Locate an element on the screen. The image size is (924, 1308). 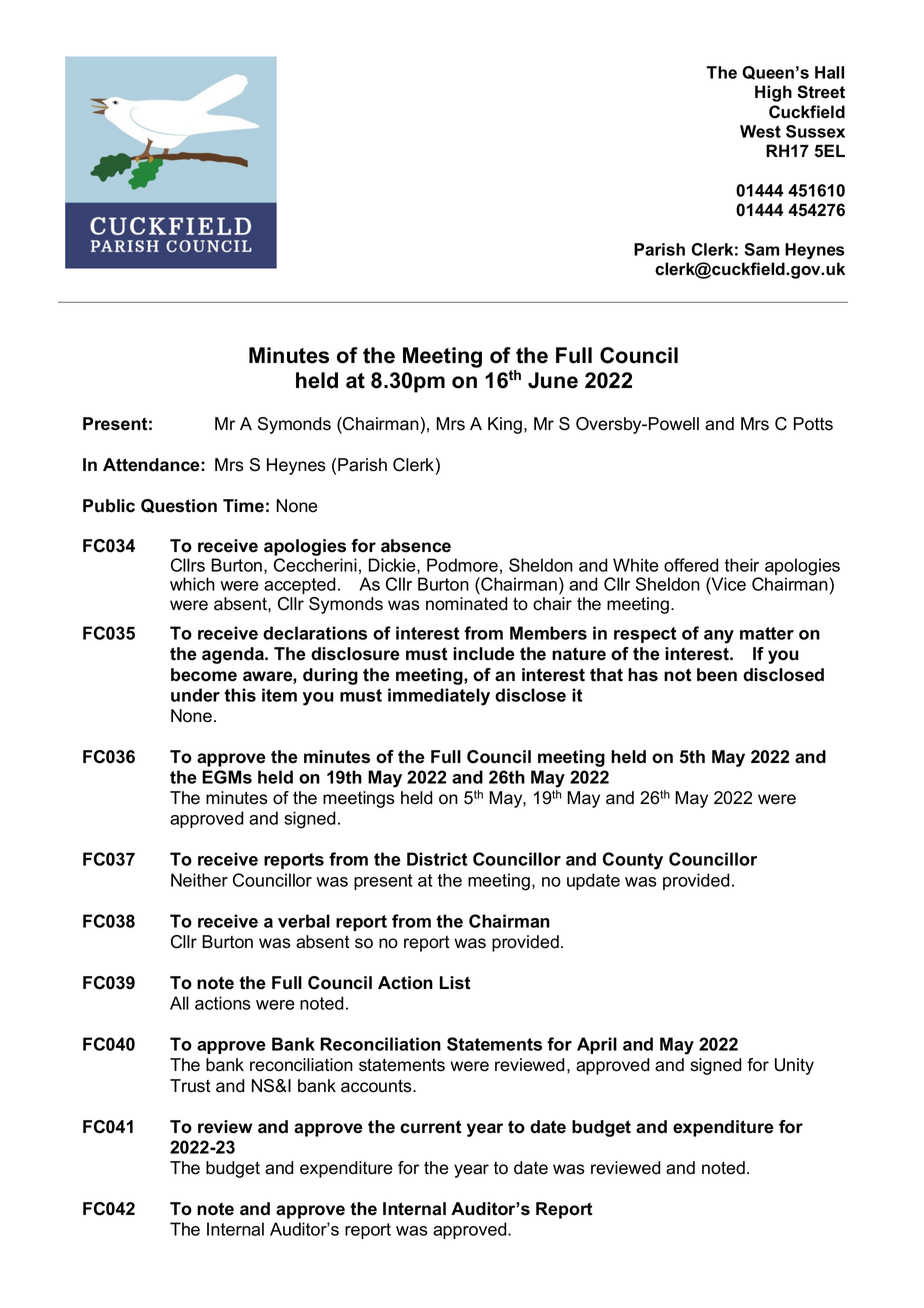
June is located at coordinates (553, 380).
